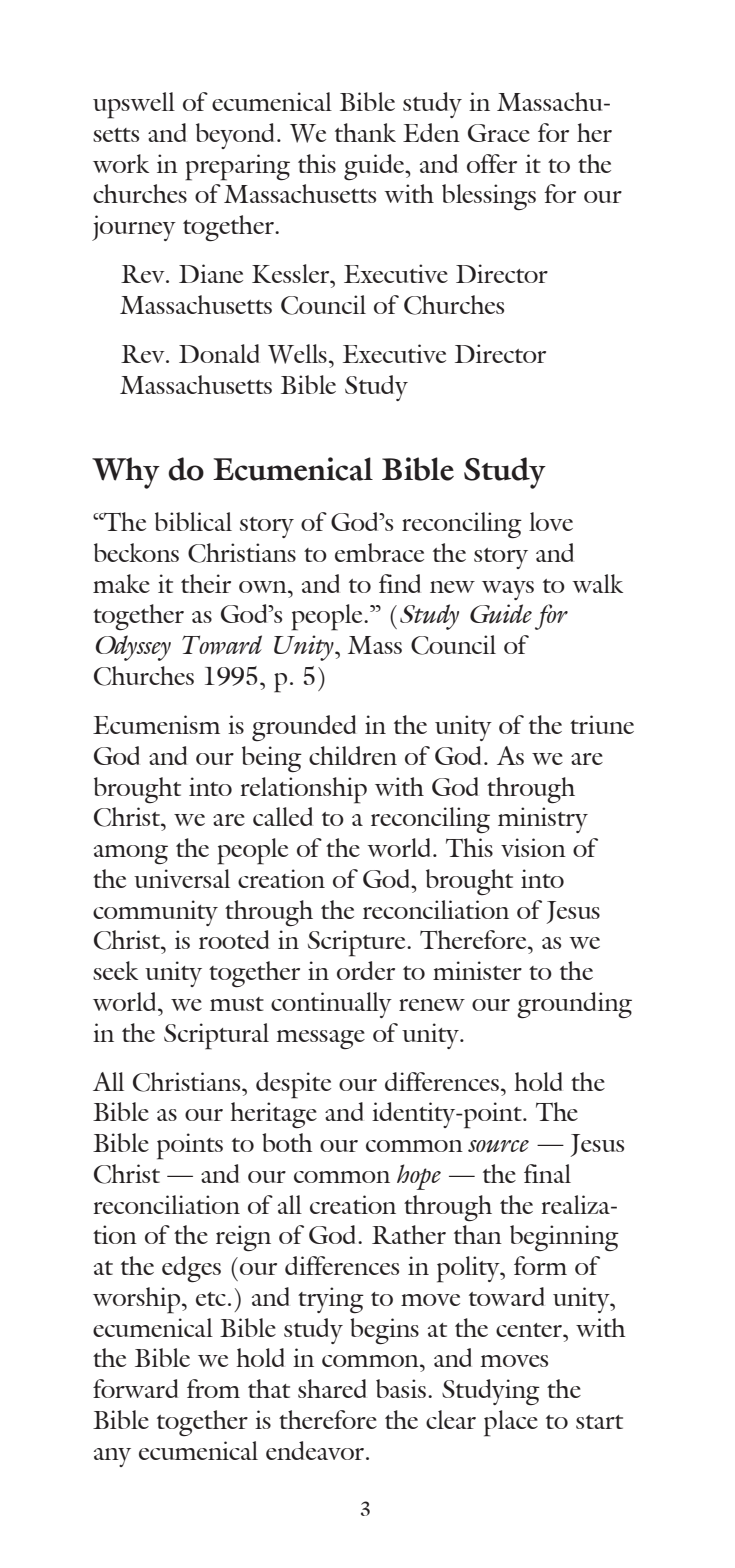 This document has height=1568, width=735. What do you see at coordinates (499, 133) in the document?
I see `Grace` at bounding box center [499, 133].
